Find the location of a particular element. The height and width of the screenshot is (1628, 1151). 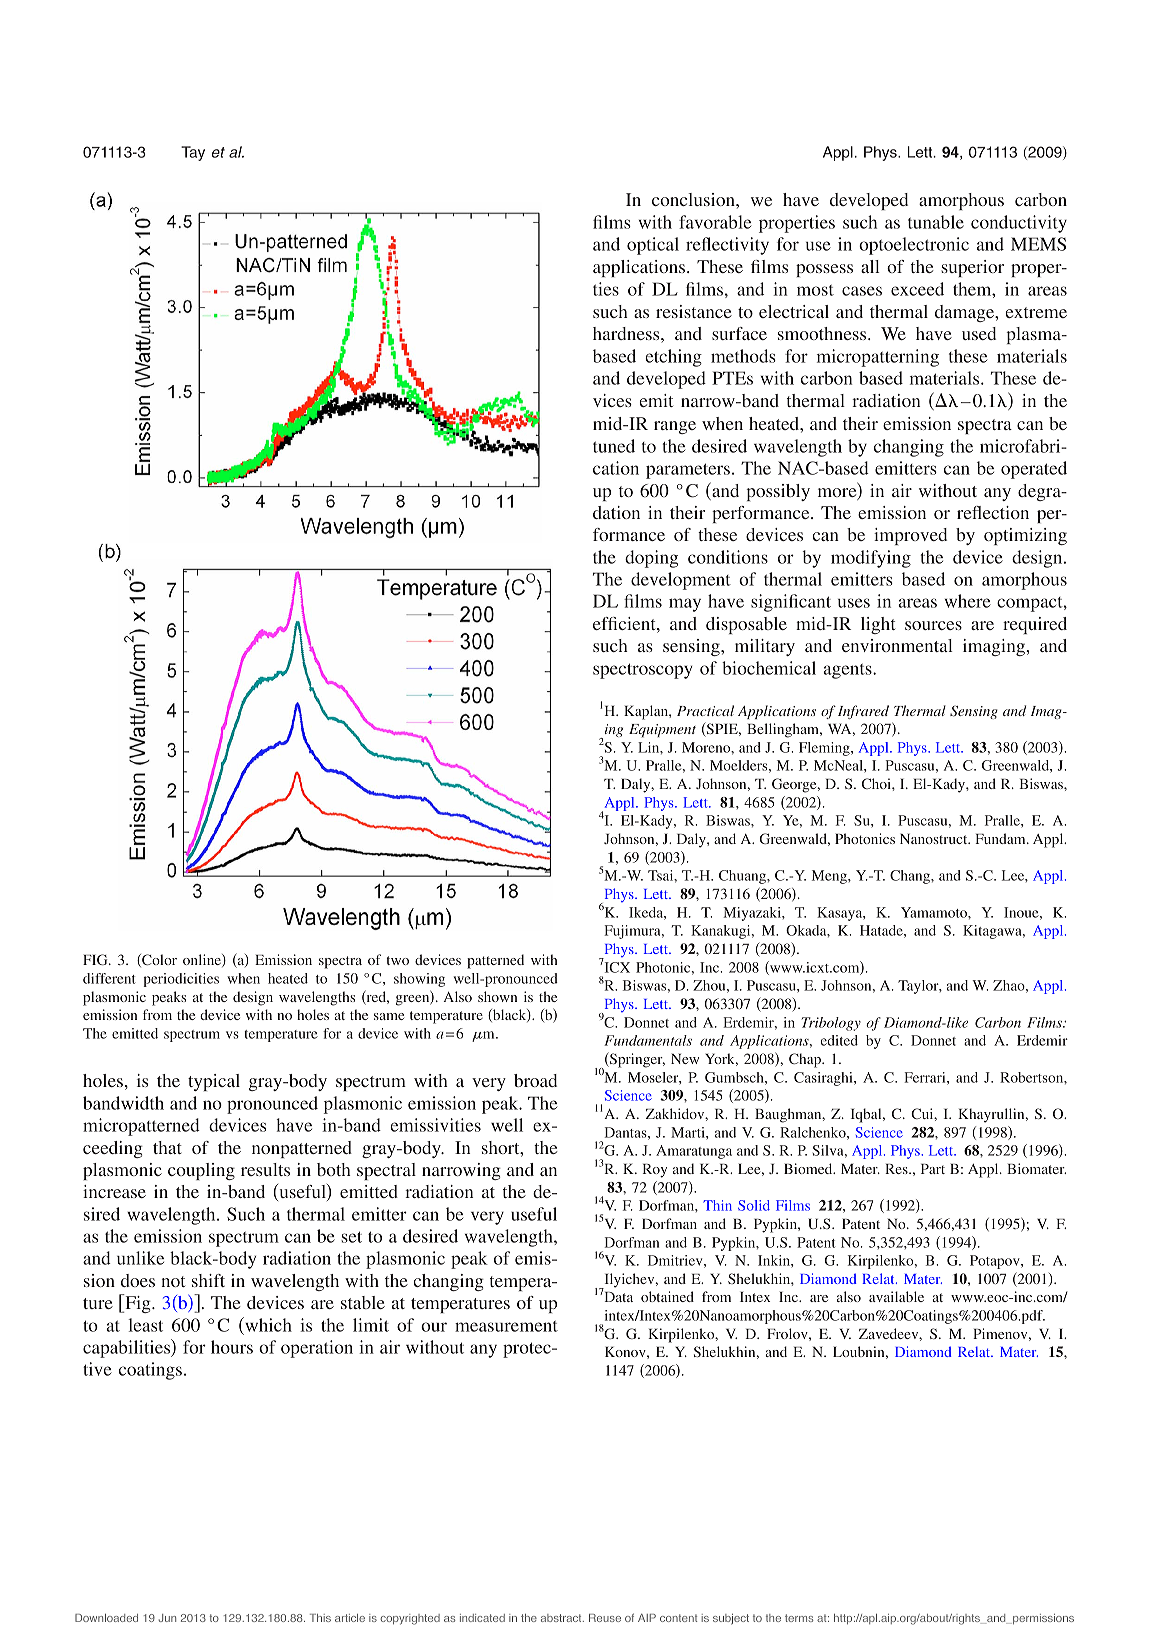

Jun is located at coordinates (167, 1618).
